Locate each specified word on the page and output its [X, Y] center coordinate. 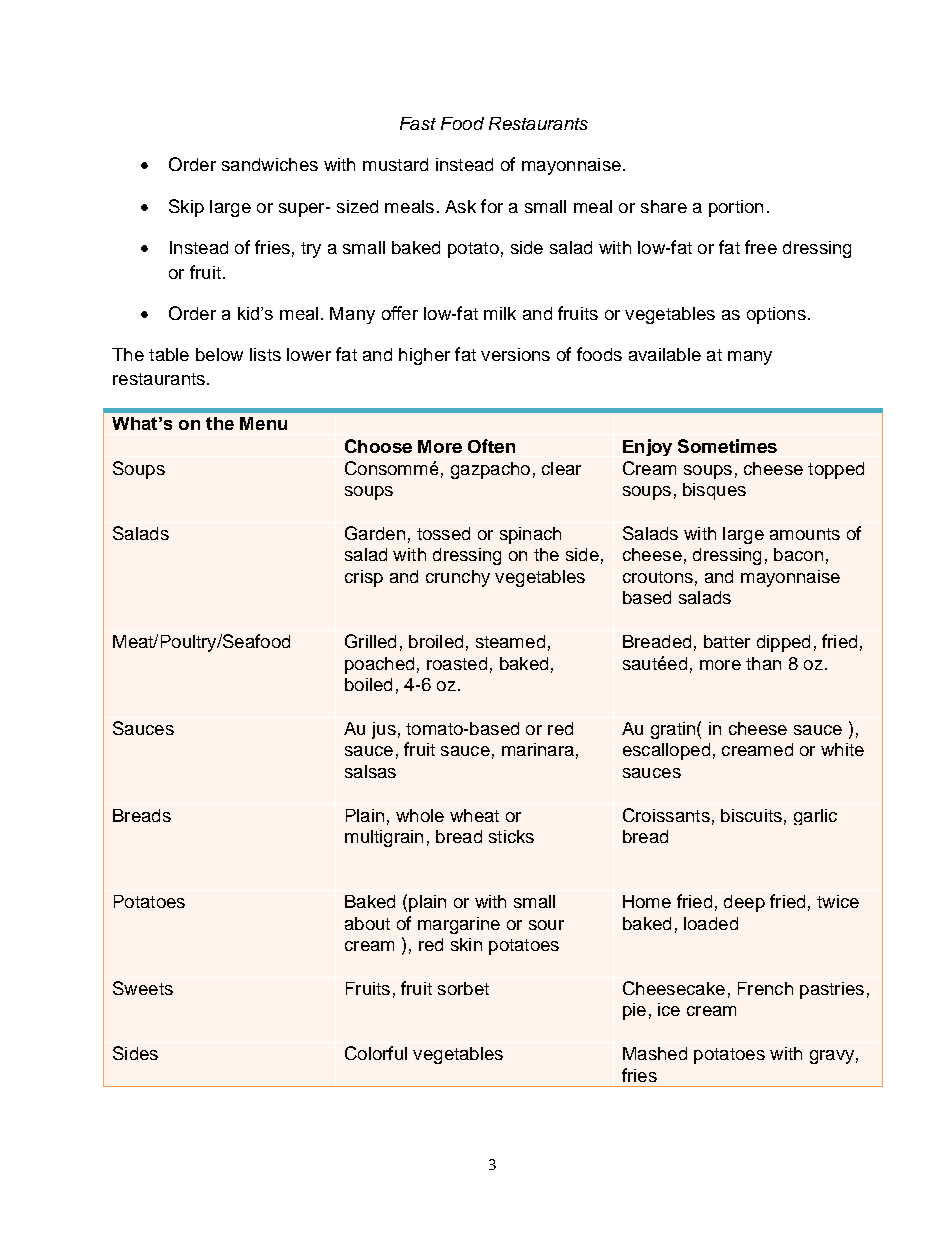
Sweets [143, 988]
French [765, 988]
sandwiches [270, 164]
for [492, 206]
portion [736, 208]
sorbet [463, 988]
